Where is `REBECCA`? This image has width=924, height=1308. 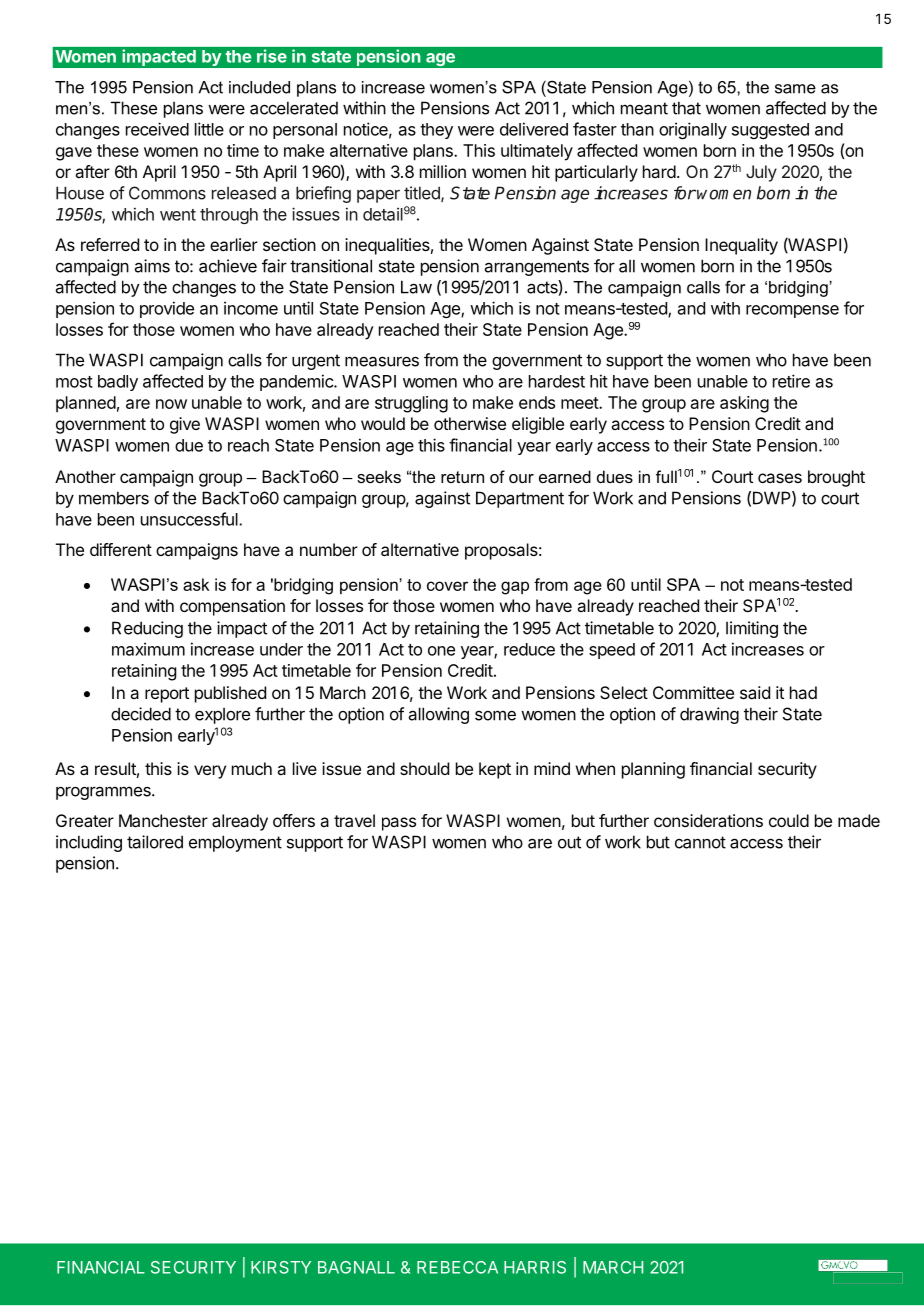
REBECCA is located at coordinates (457, 1267).
